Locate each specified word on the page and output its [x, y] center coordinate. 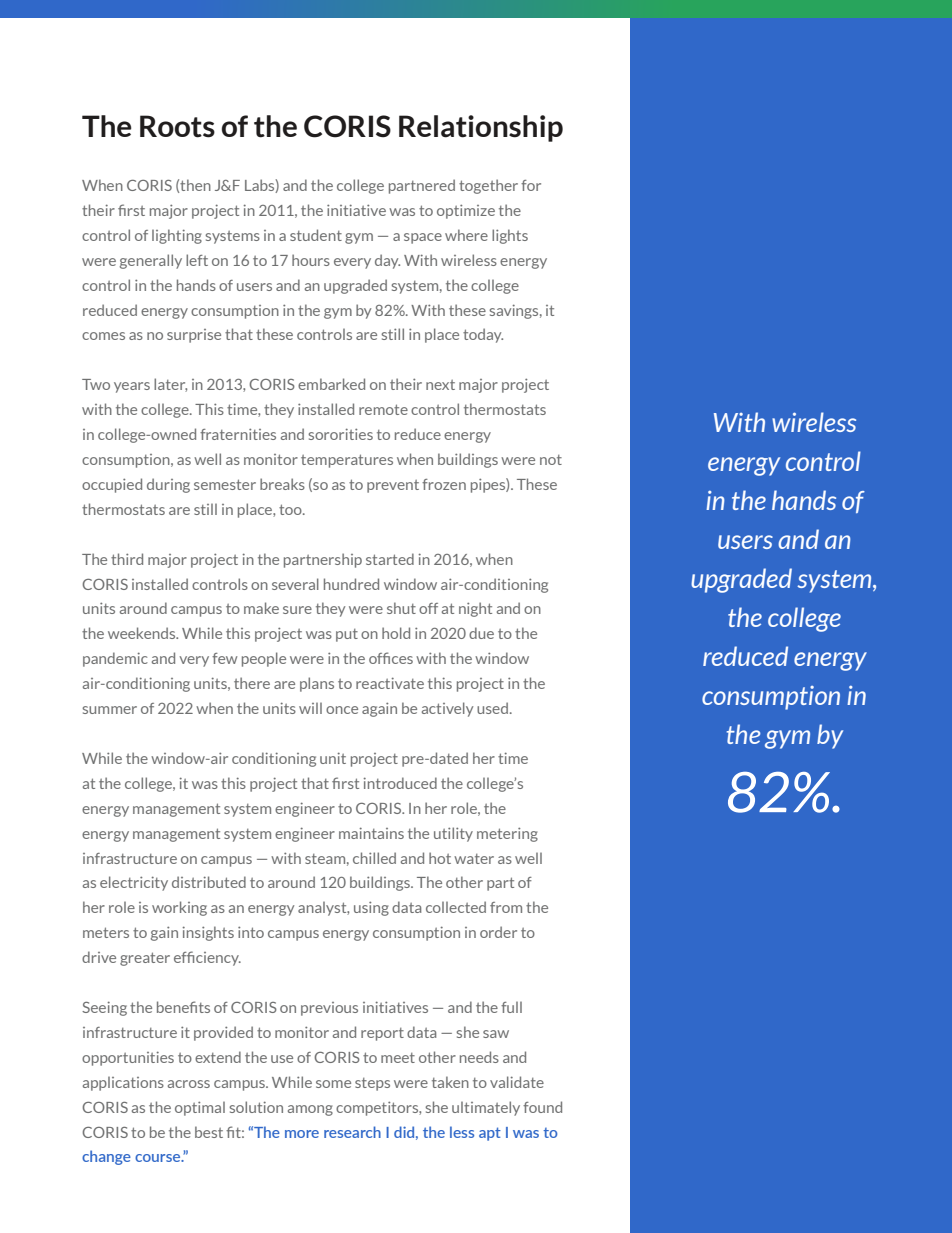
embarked [331, 384]
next [440, 385]
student [316, 235]
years [132, 387]
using [371, 908]
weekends [143, 633]
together [488, 186]
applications [123, 1084]
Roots [177, 126]
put [347, 635]
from [506, 907]
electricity [134, 883]
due [481, 633]
